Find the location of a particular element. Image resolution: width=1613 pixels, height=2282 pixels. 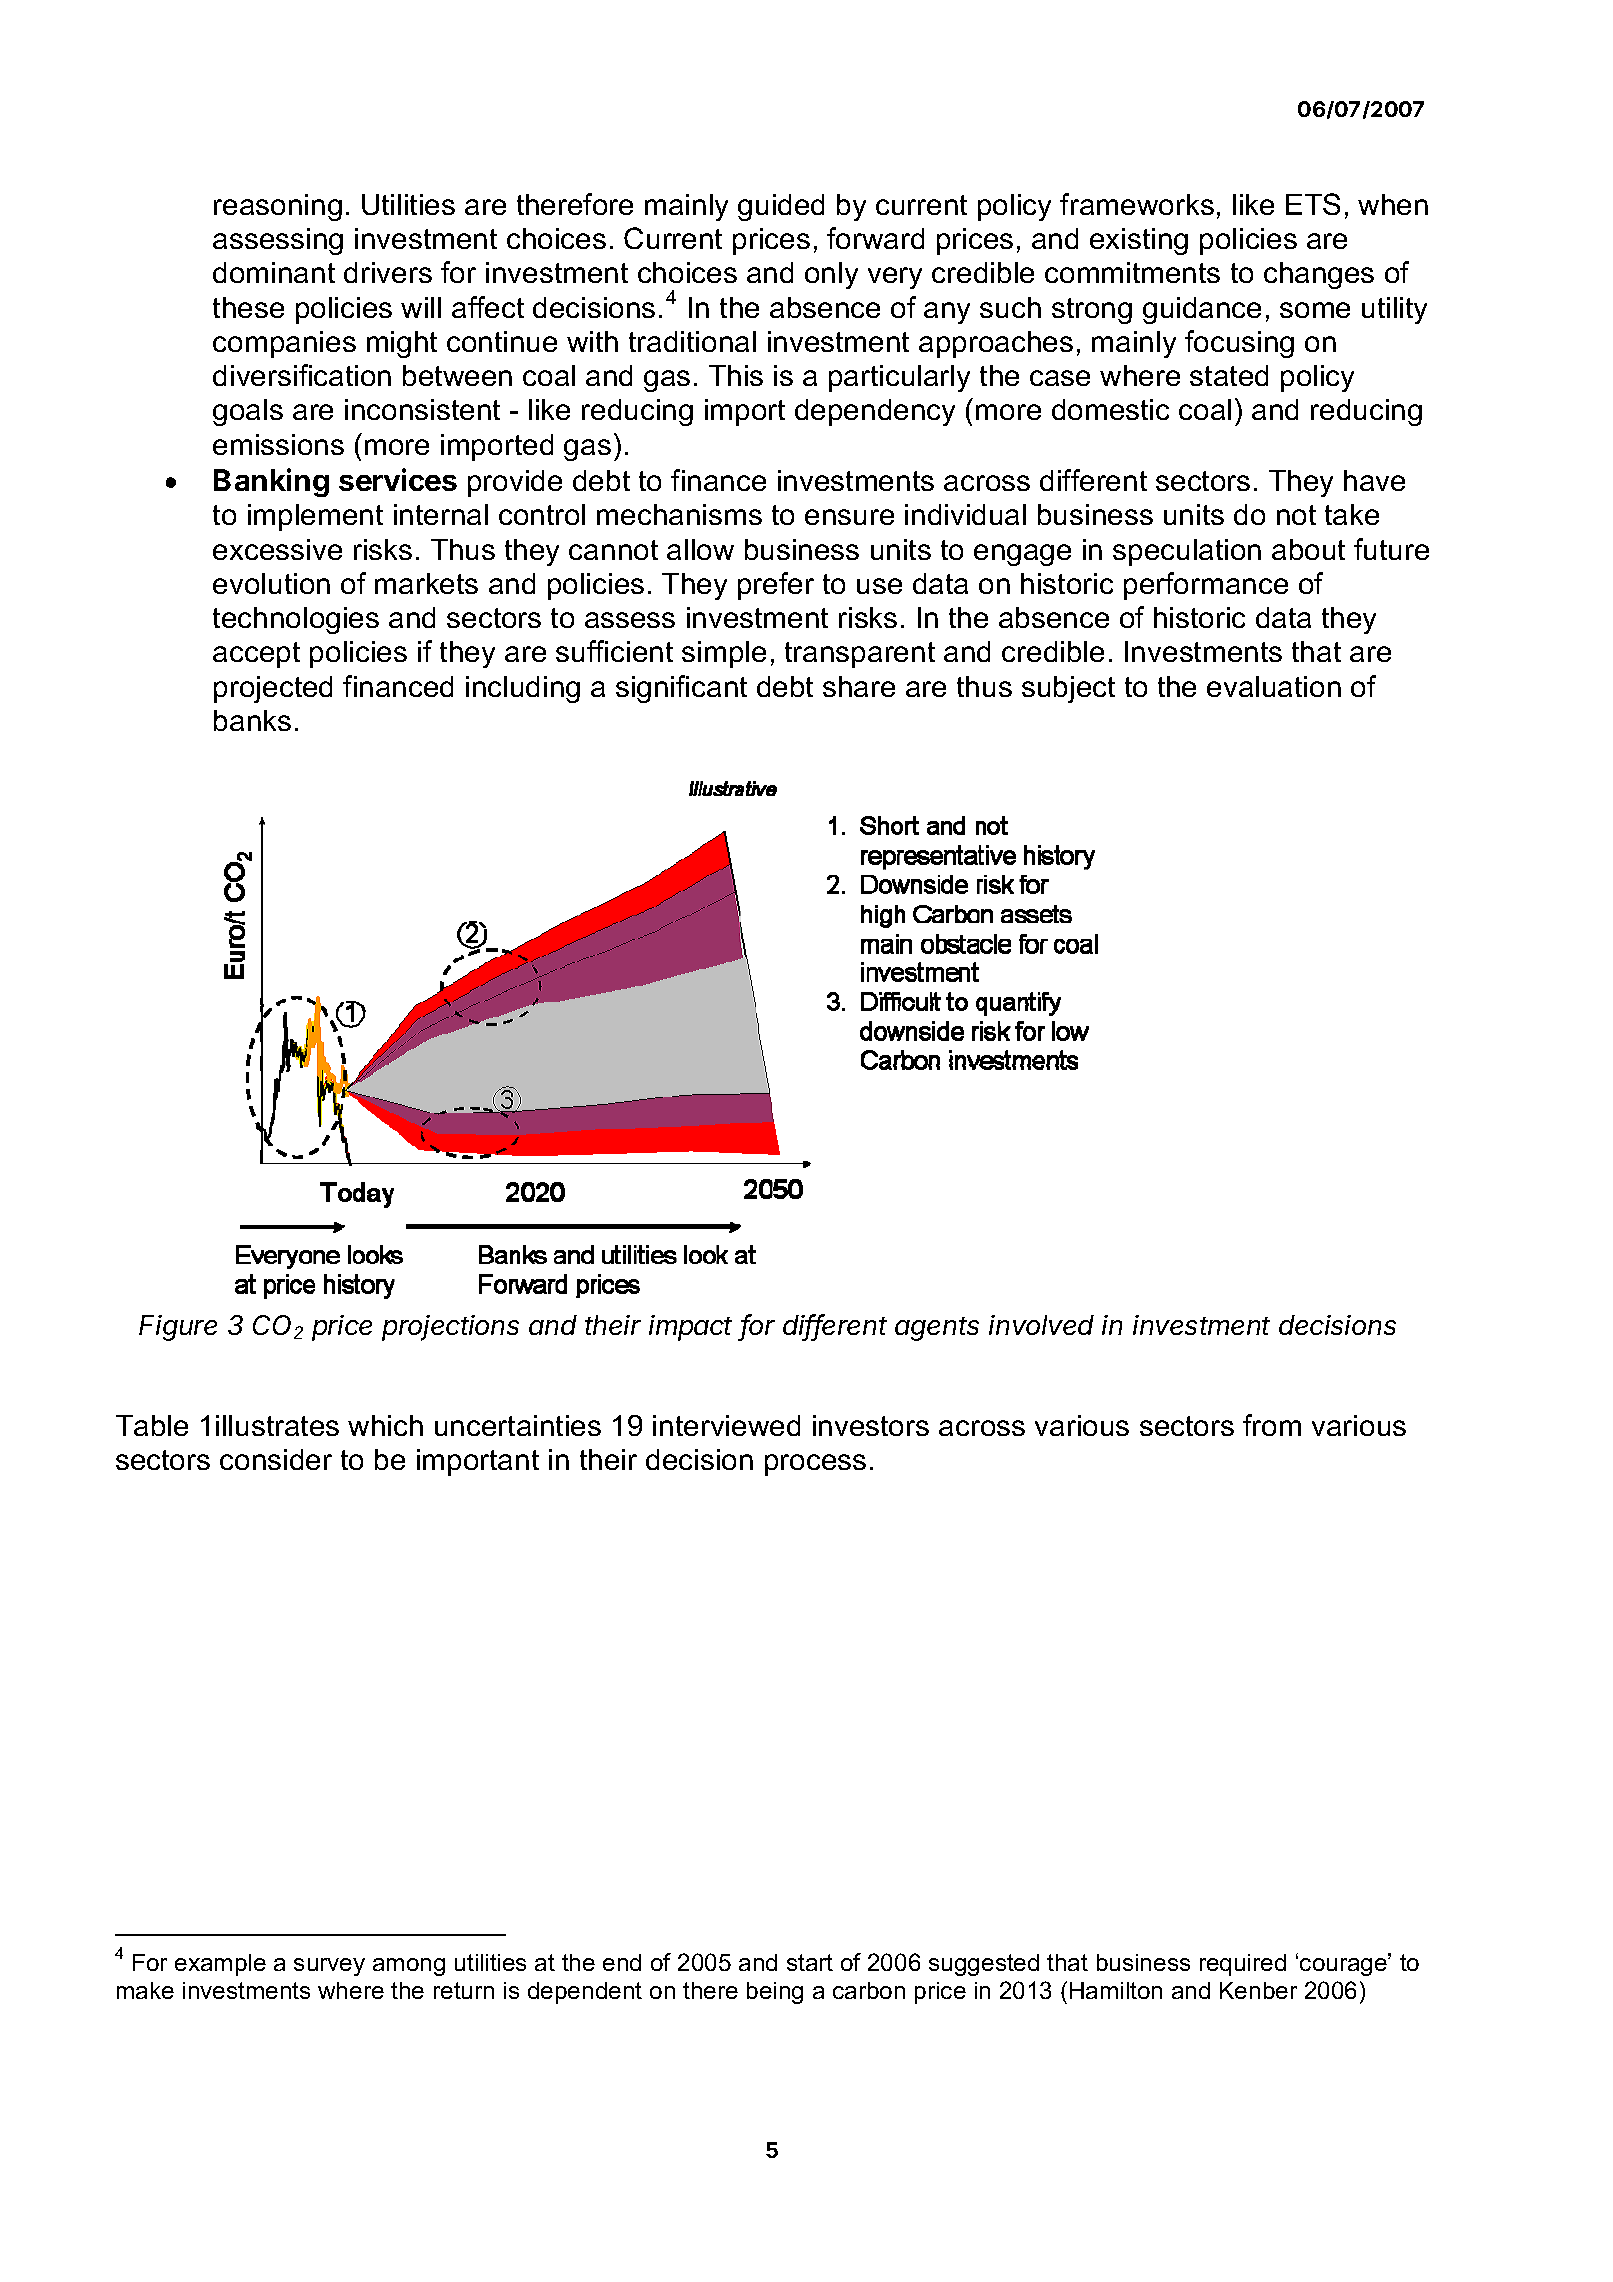

interviewed is located at coordinates (726, 1425).
